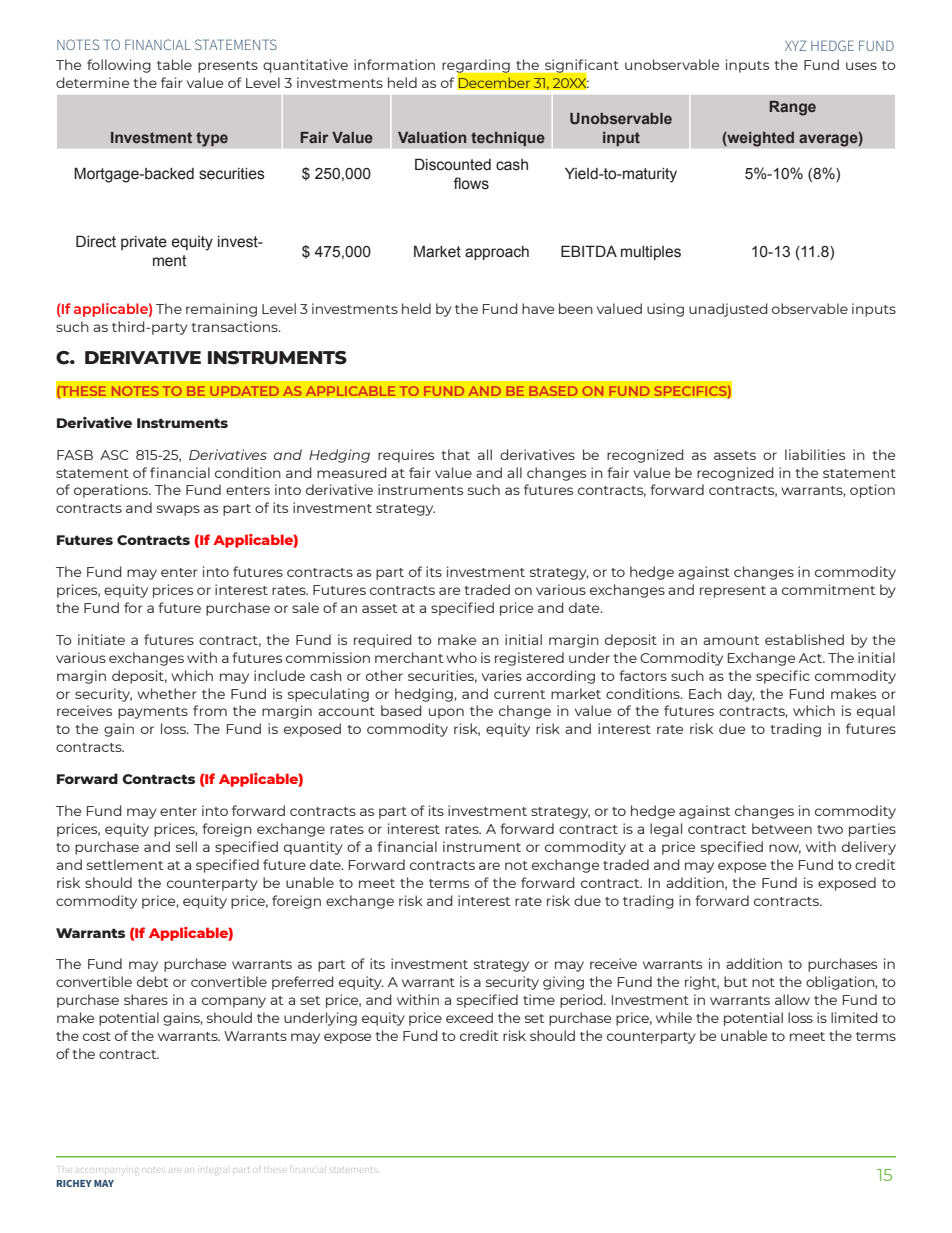 The width and height of the screenshot is (952, 1233). What do you see at coordinates (174, 64) in the screenshot?
I see `table` at bounding box center [174, 64].
